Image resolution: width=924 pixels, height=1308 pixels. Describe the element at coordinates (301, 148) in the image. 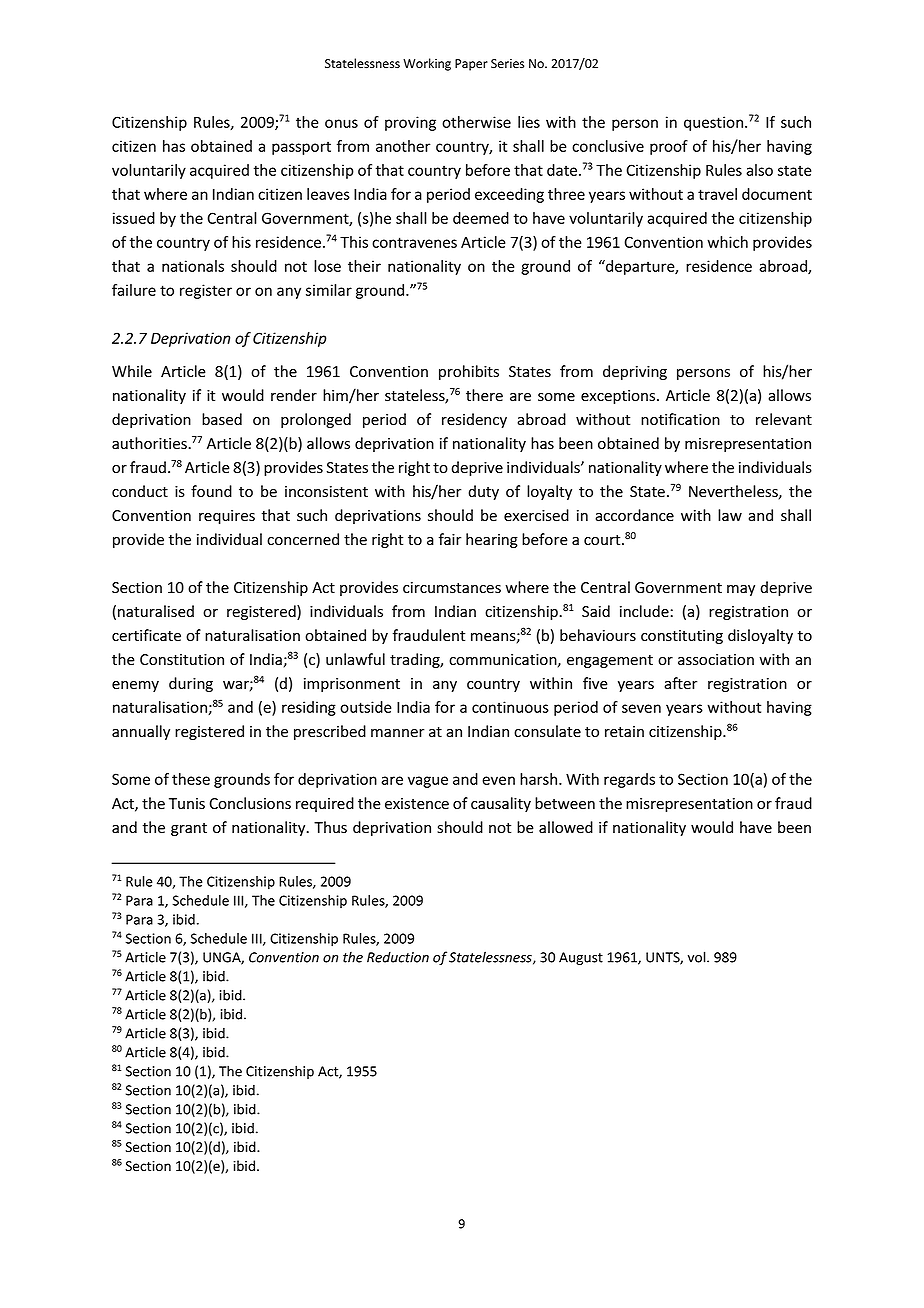

I see `passport` at that location.
